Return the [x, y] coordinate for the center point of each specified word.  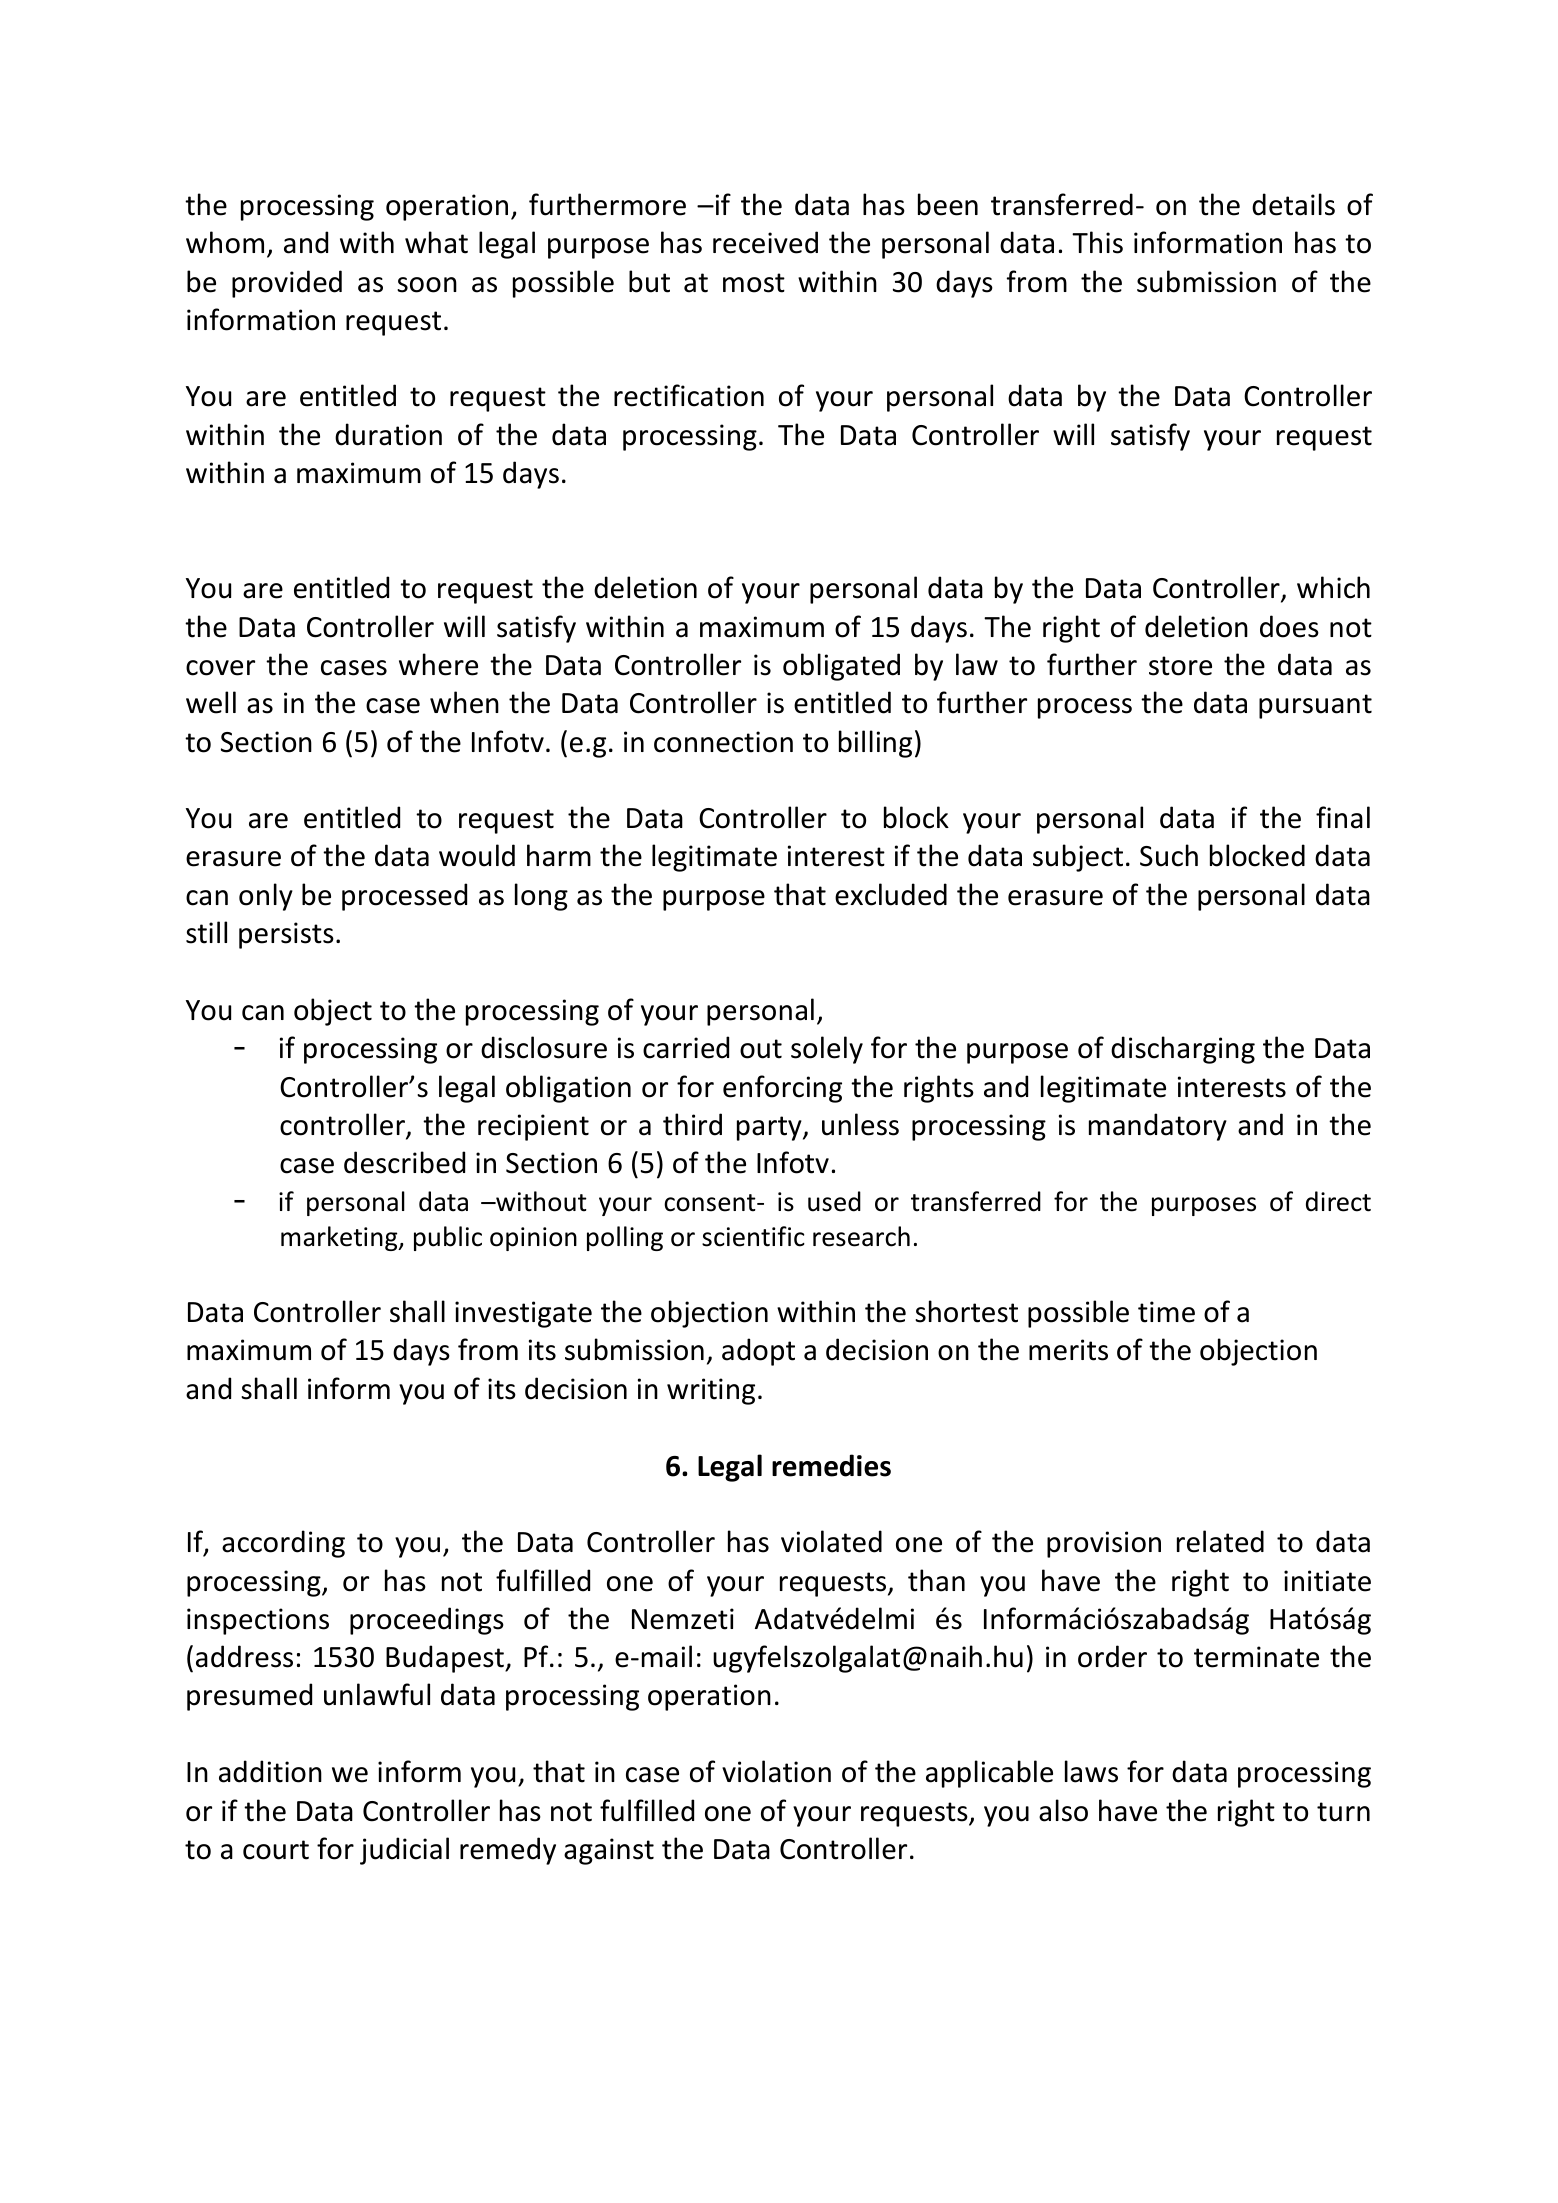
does [1289, 626]
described [404, 1162]
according [283, 1544]
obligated [841, 667]
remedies [831, 1465]
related [1220, 1541]
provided [287, 284]
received [765, 242]
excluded [891, 894]
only [266, 897]
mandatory [1158, 1127]
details [1293, 204]
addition [270, 1771]
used [834, 1201]
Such [1169, 855]
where [438, 664]
